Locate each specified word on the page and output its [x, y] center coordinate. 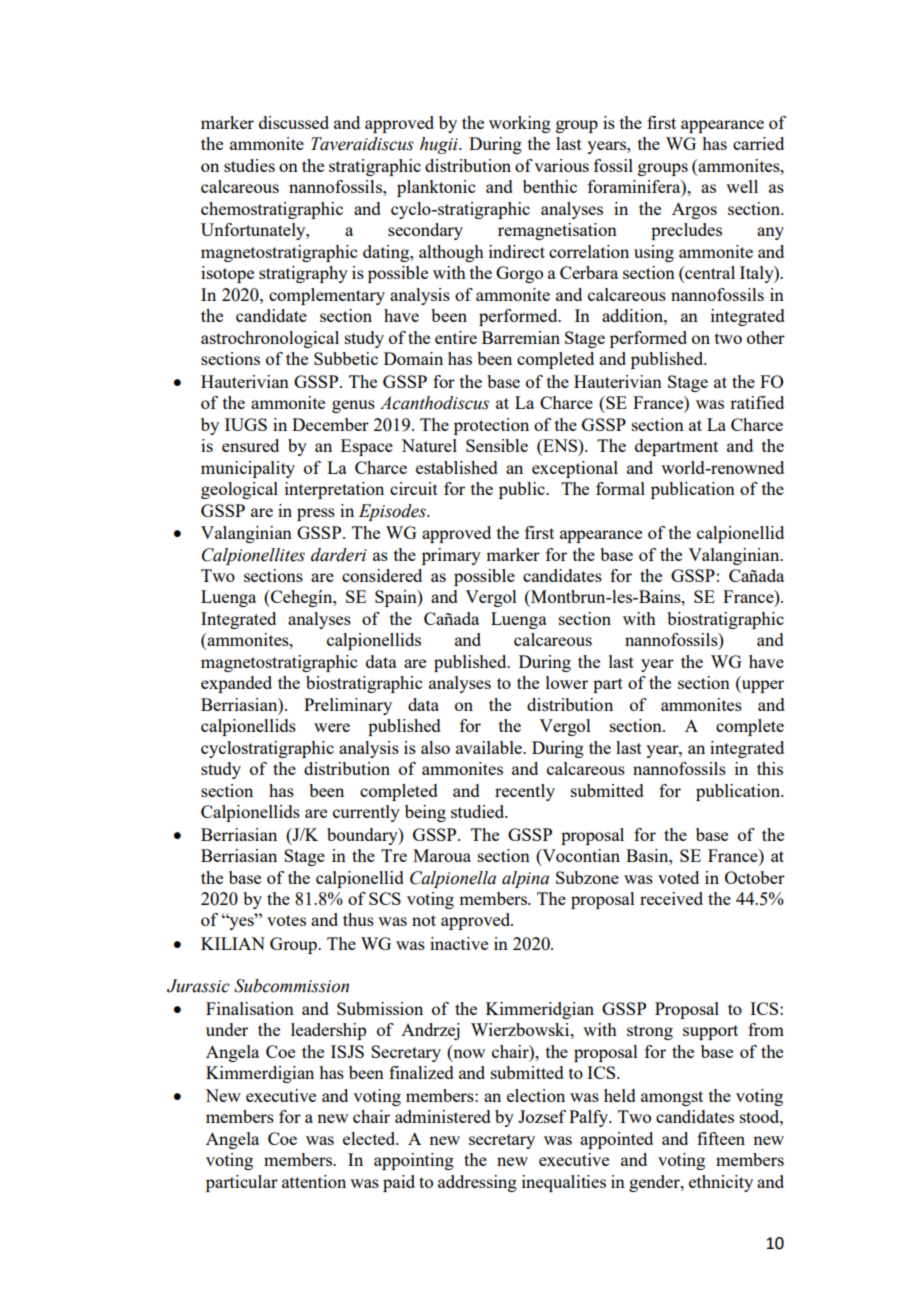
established [457, 467]
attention [314, 1181]
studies [249, 165]
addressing [477, 1183]
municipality [248, 469]
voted [678, 877]
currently [366, 813]
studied [479, 811]
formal [620, 488]
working [520, 124]
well [742, 186]
